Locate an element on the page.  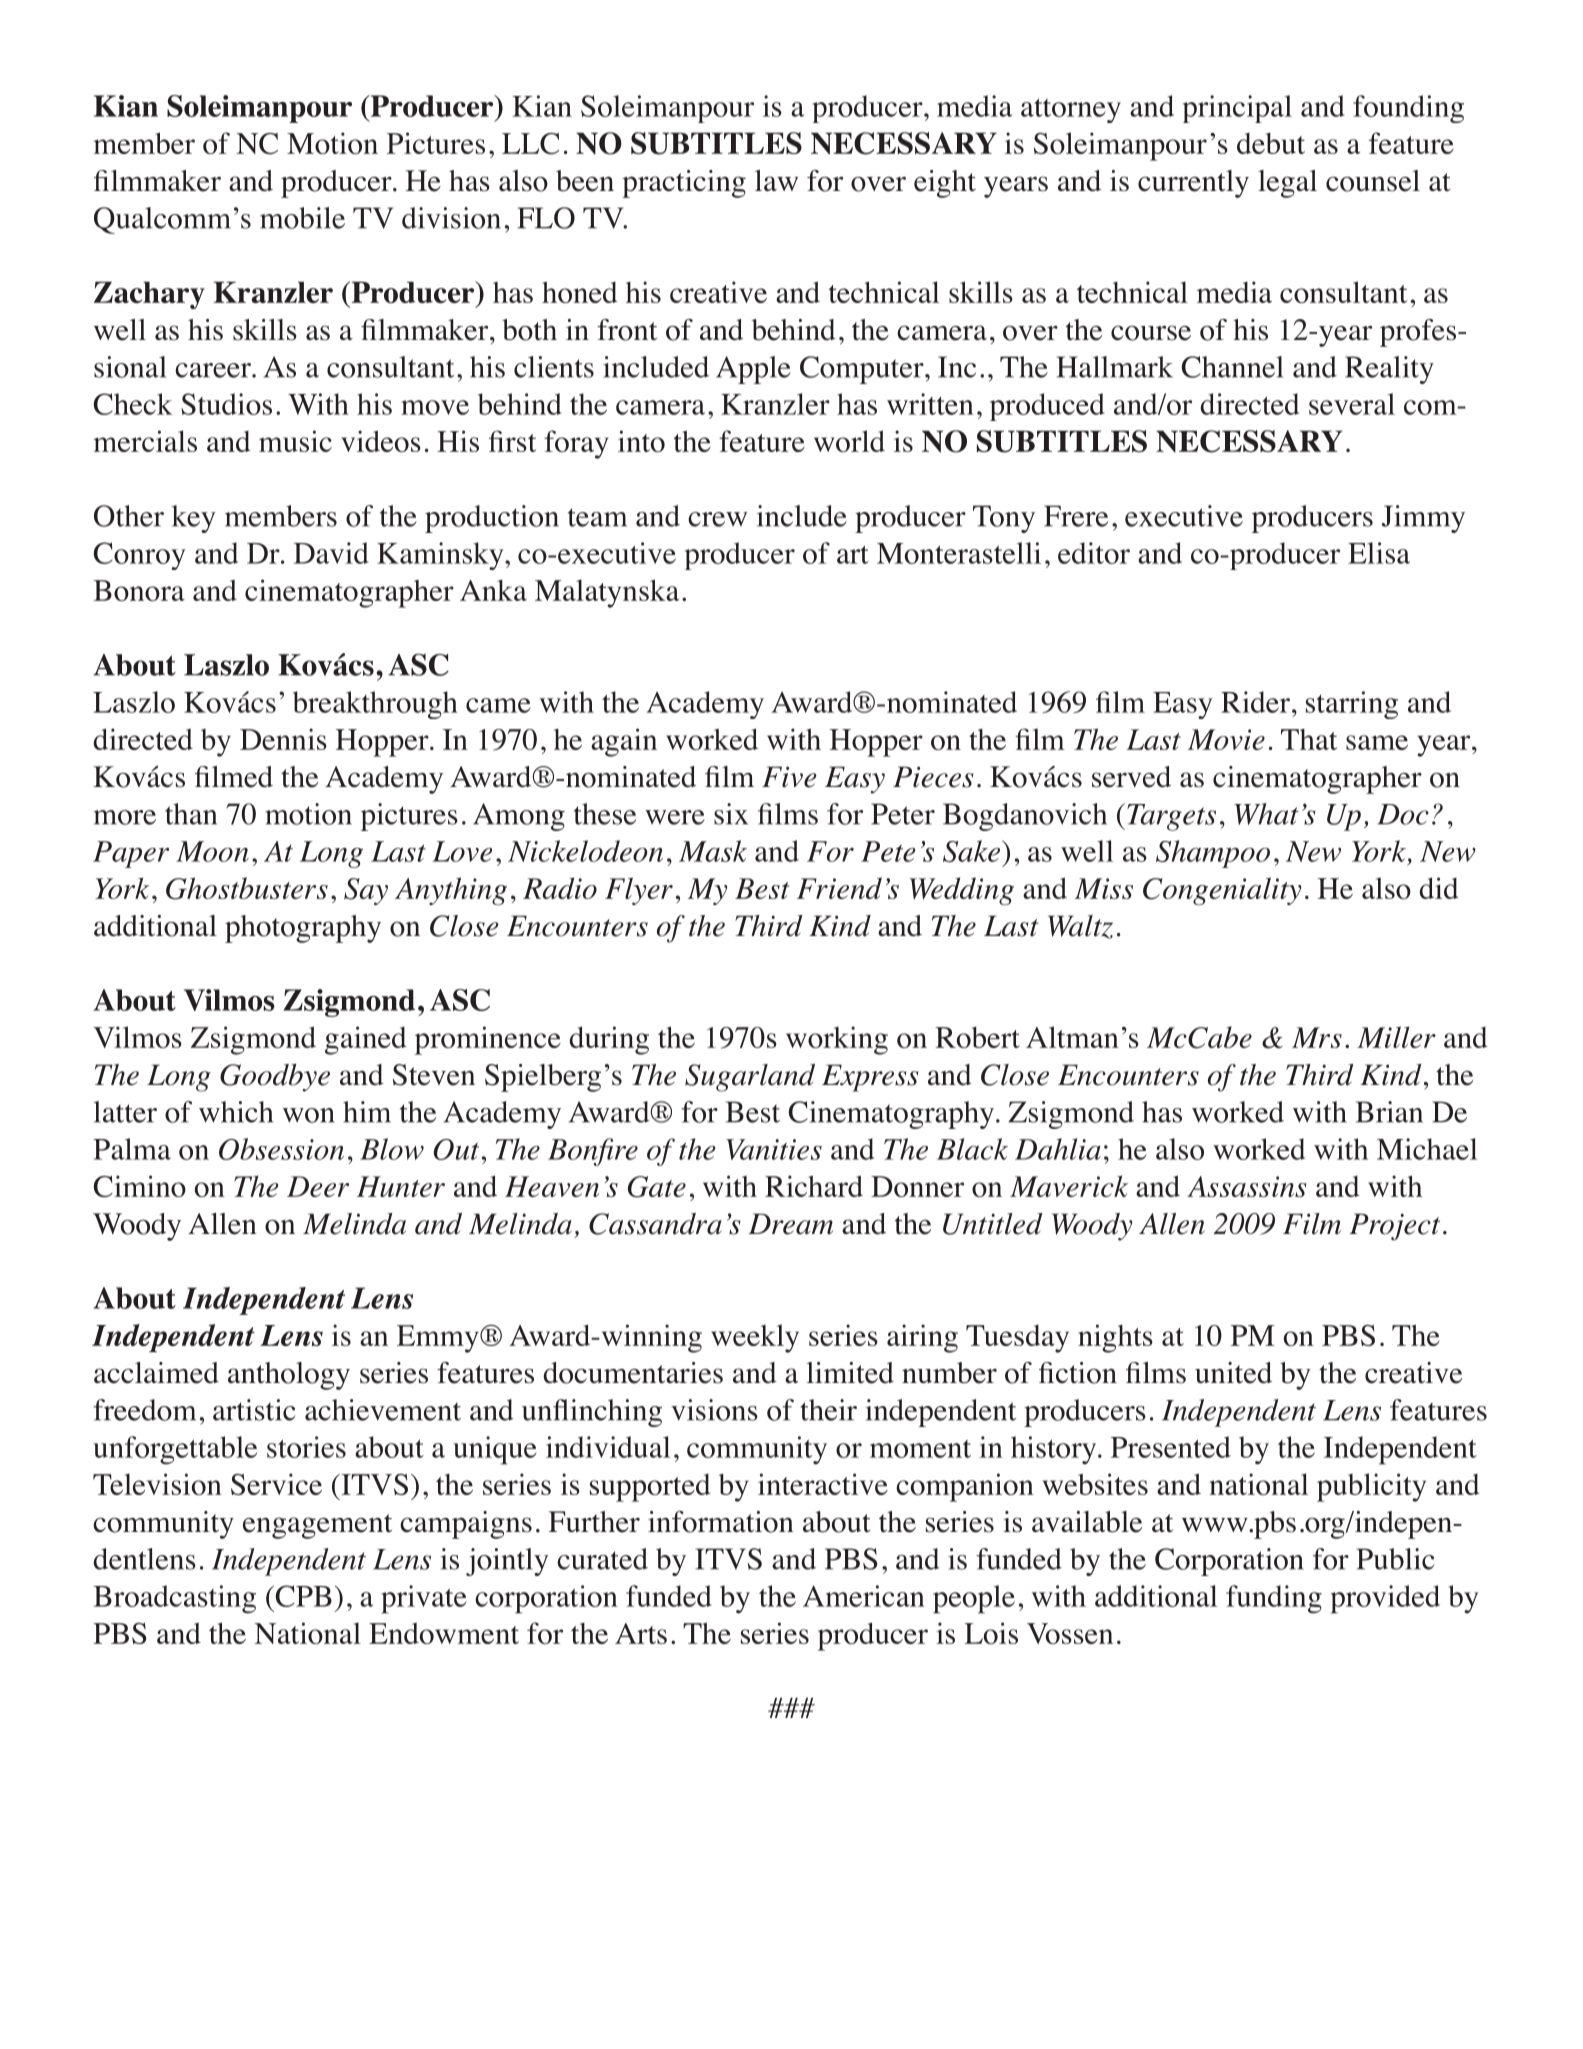
Brian is located at coordinates (1389, 1112).
